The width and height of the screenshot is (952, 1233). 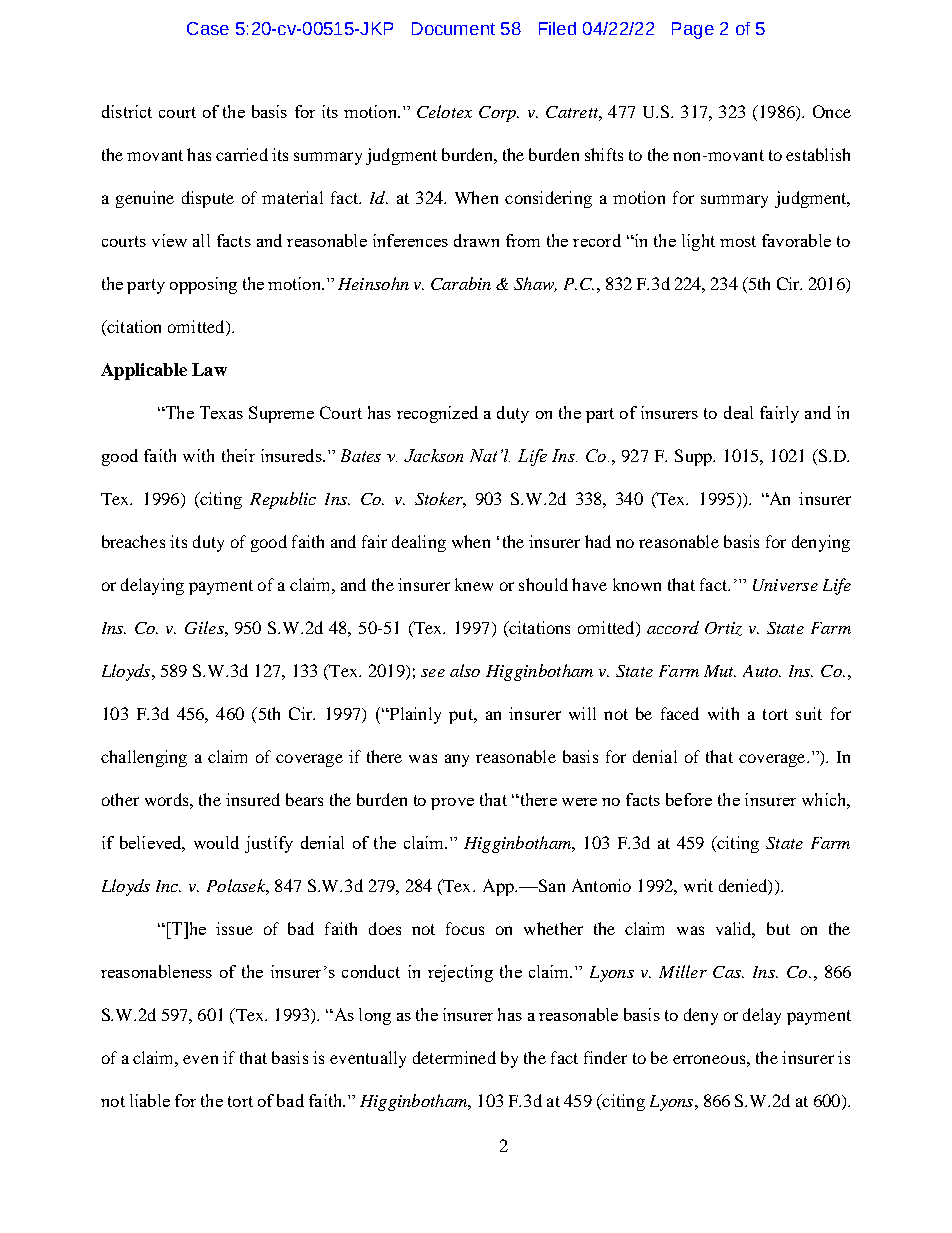 What do you see at coordinates (150, 1100) in the screenshot?
I see `liable` at bounding box center [150, 1100].
